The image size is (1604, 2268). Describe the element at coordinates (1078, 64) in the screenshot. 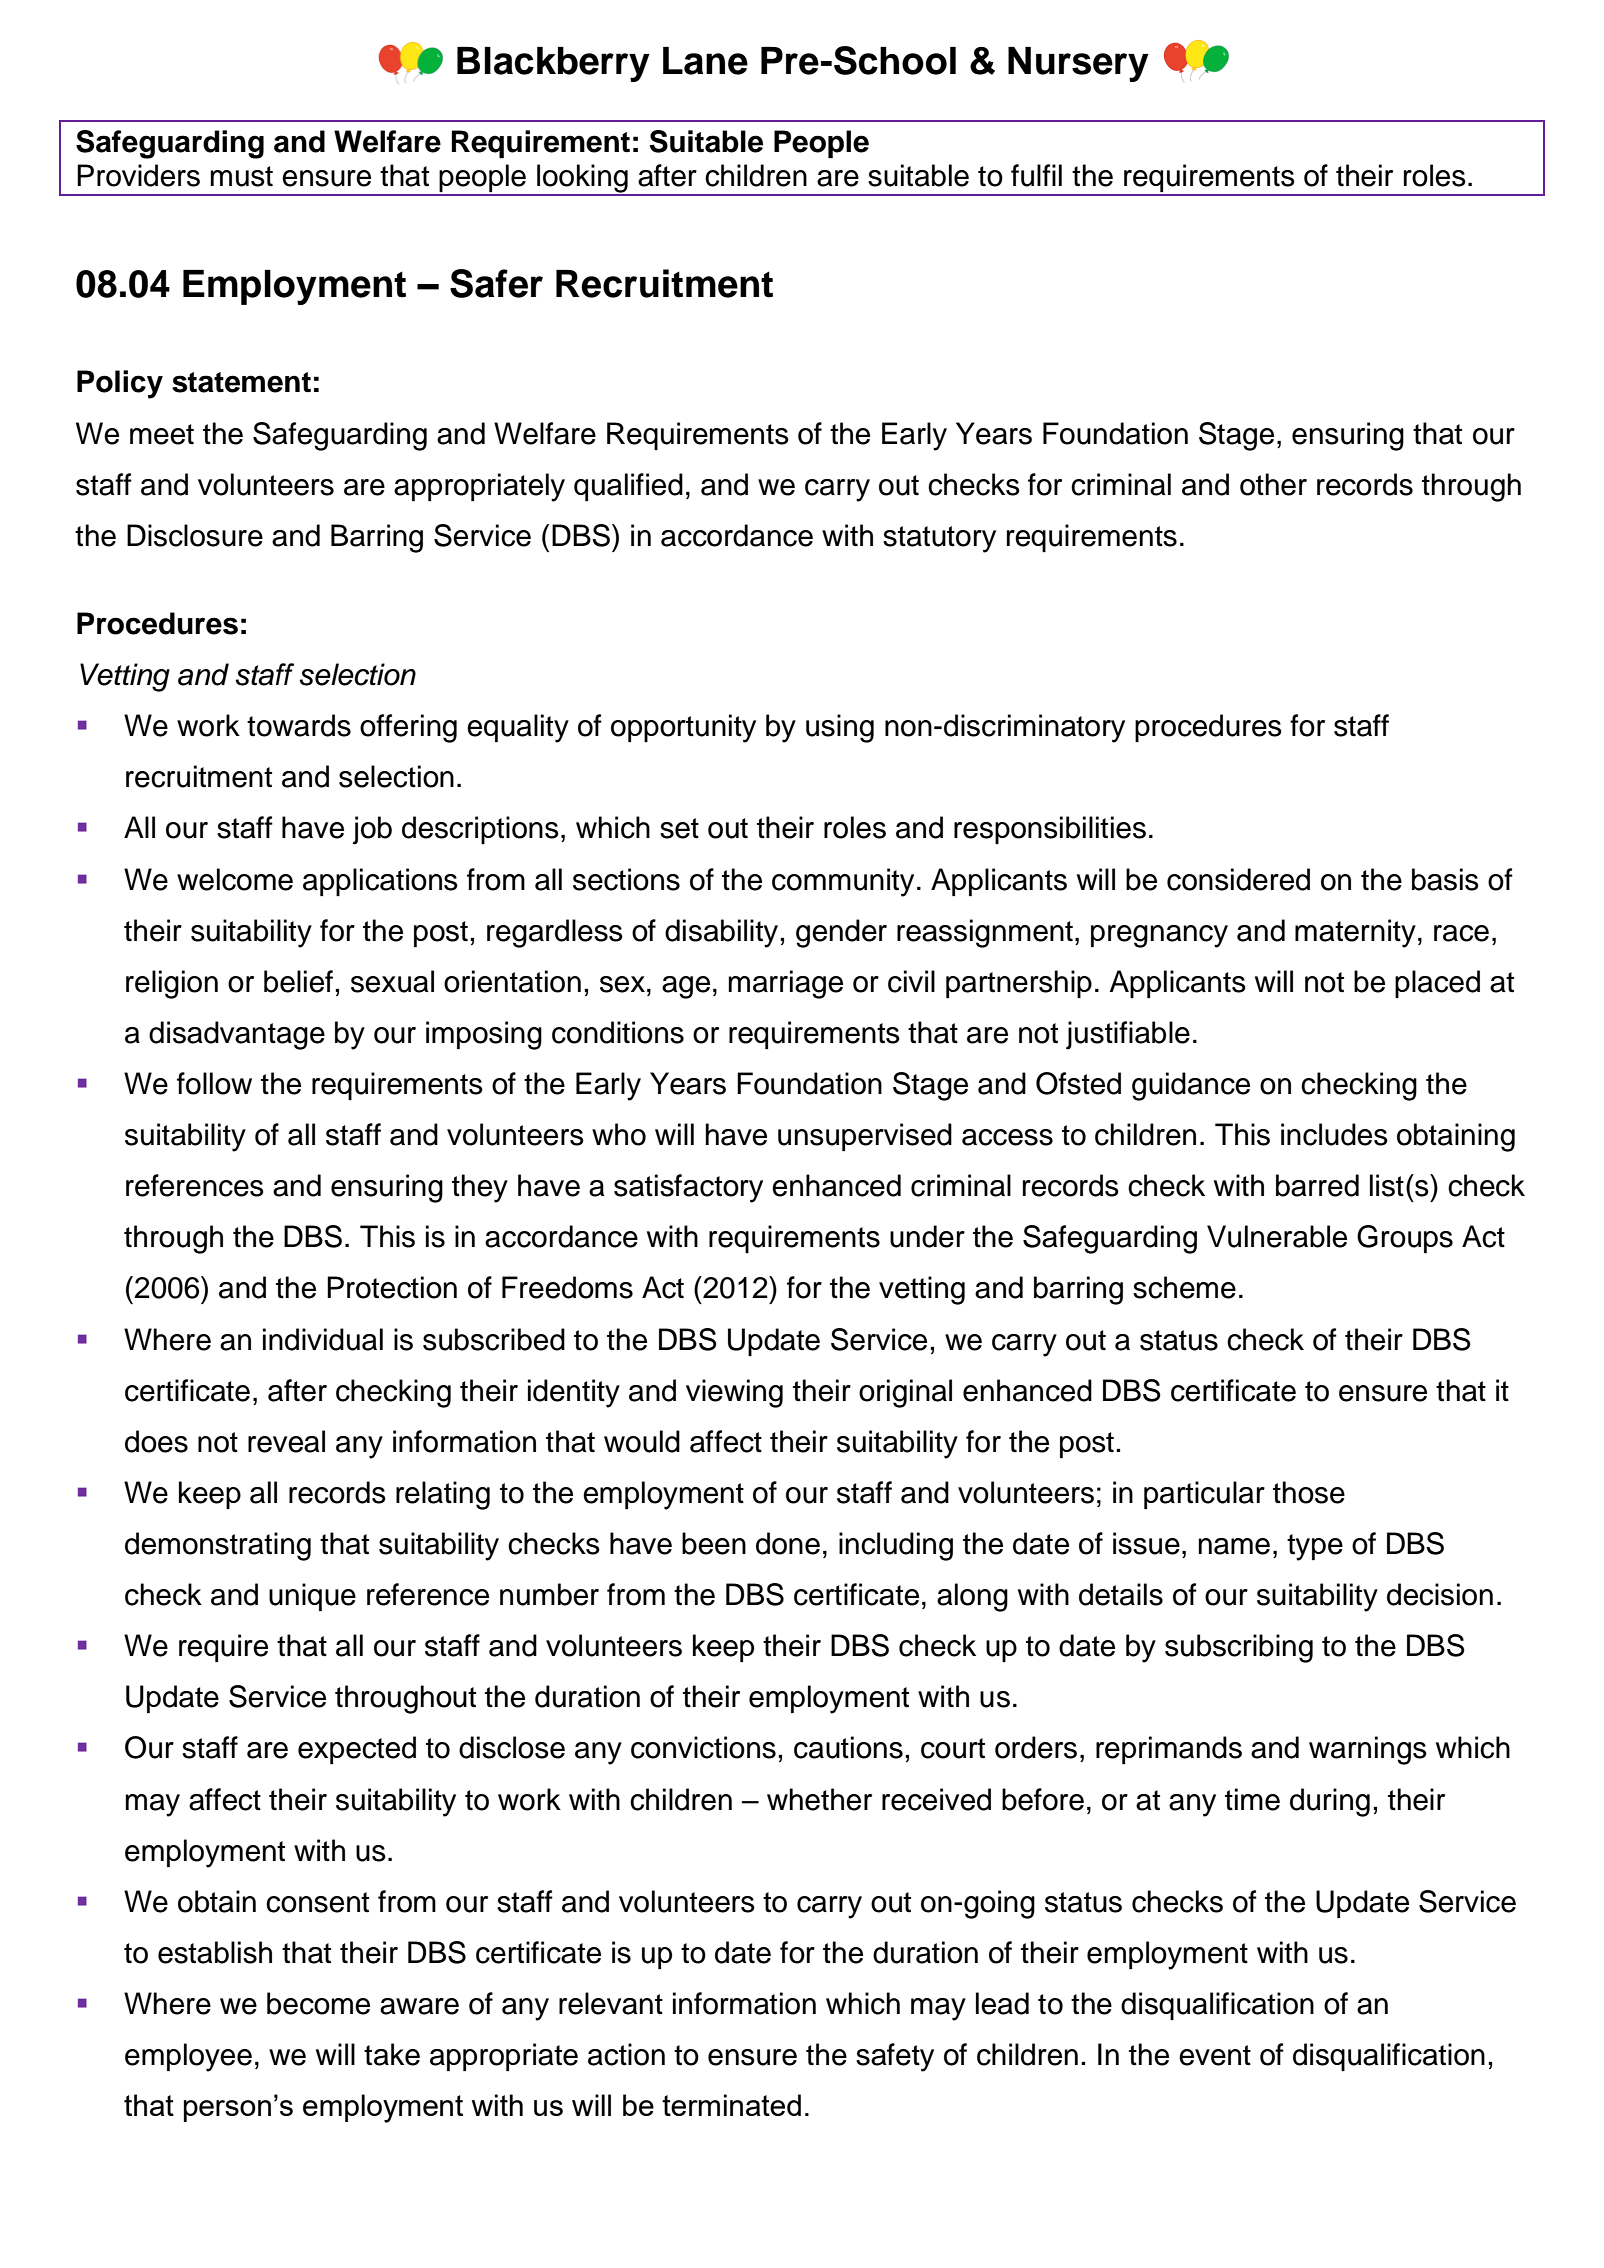

I see `Nursery` at that location.
